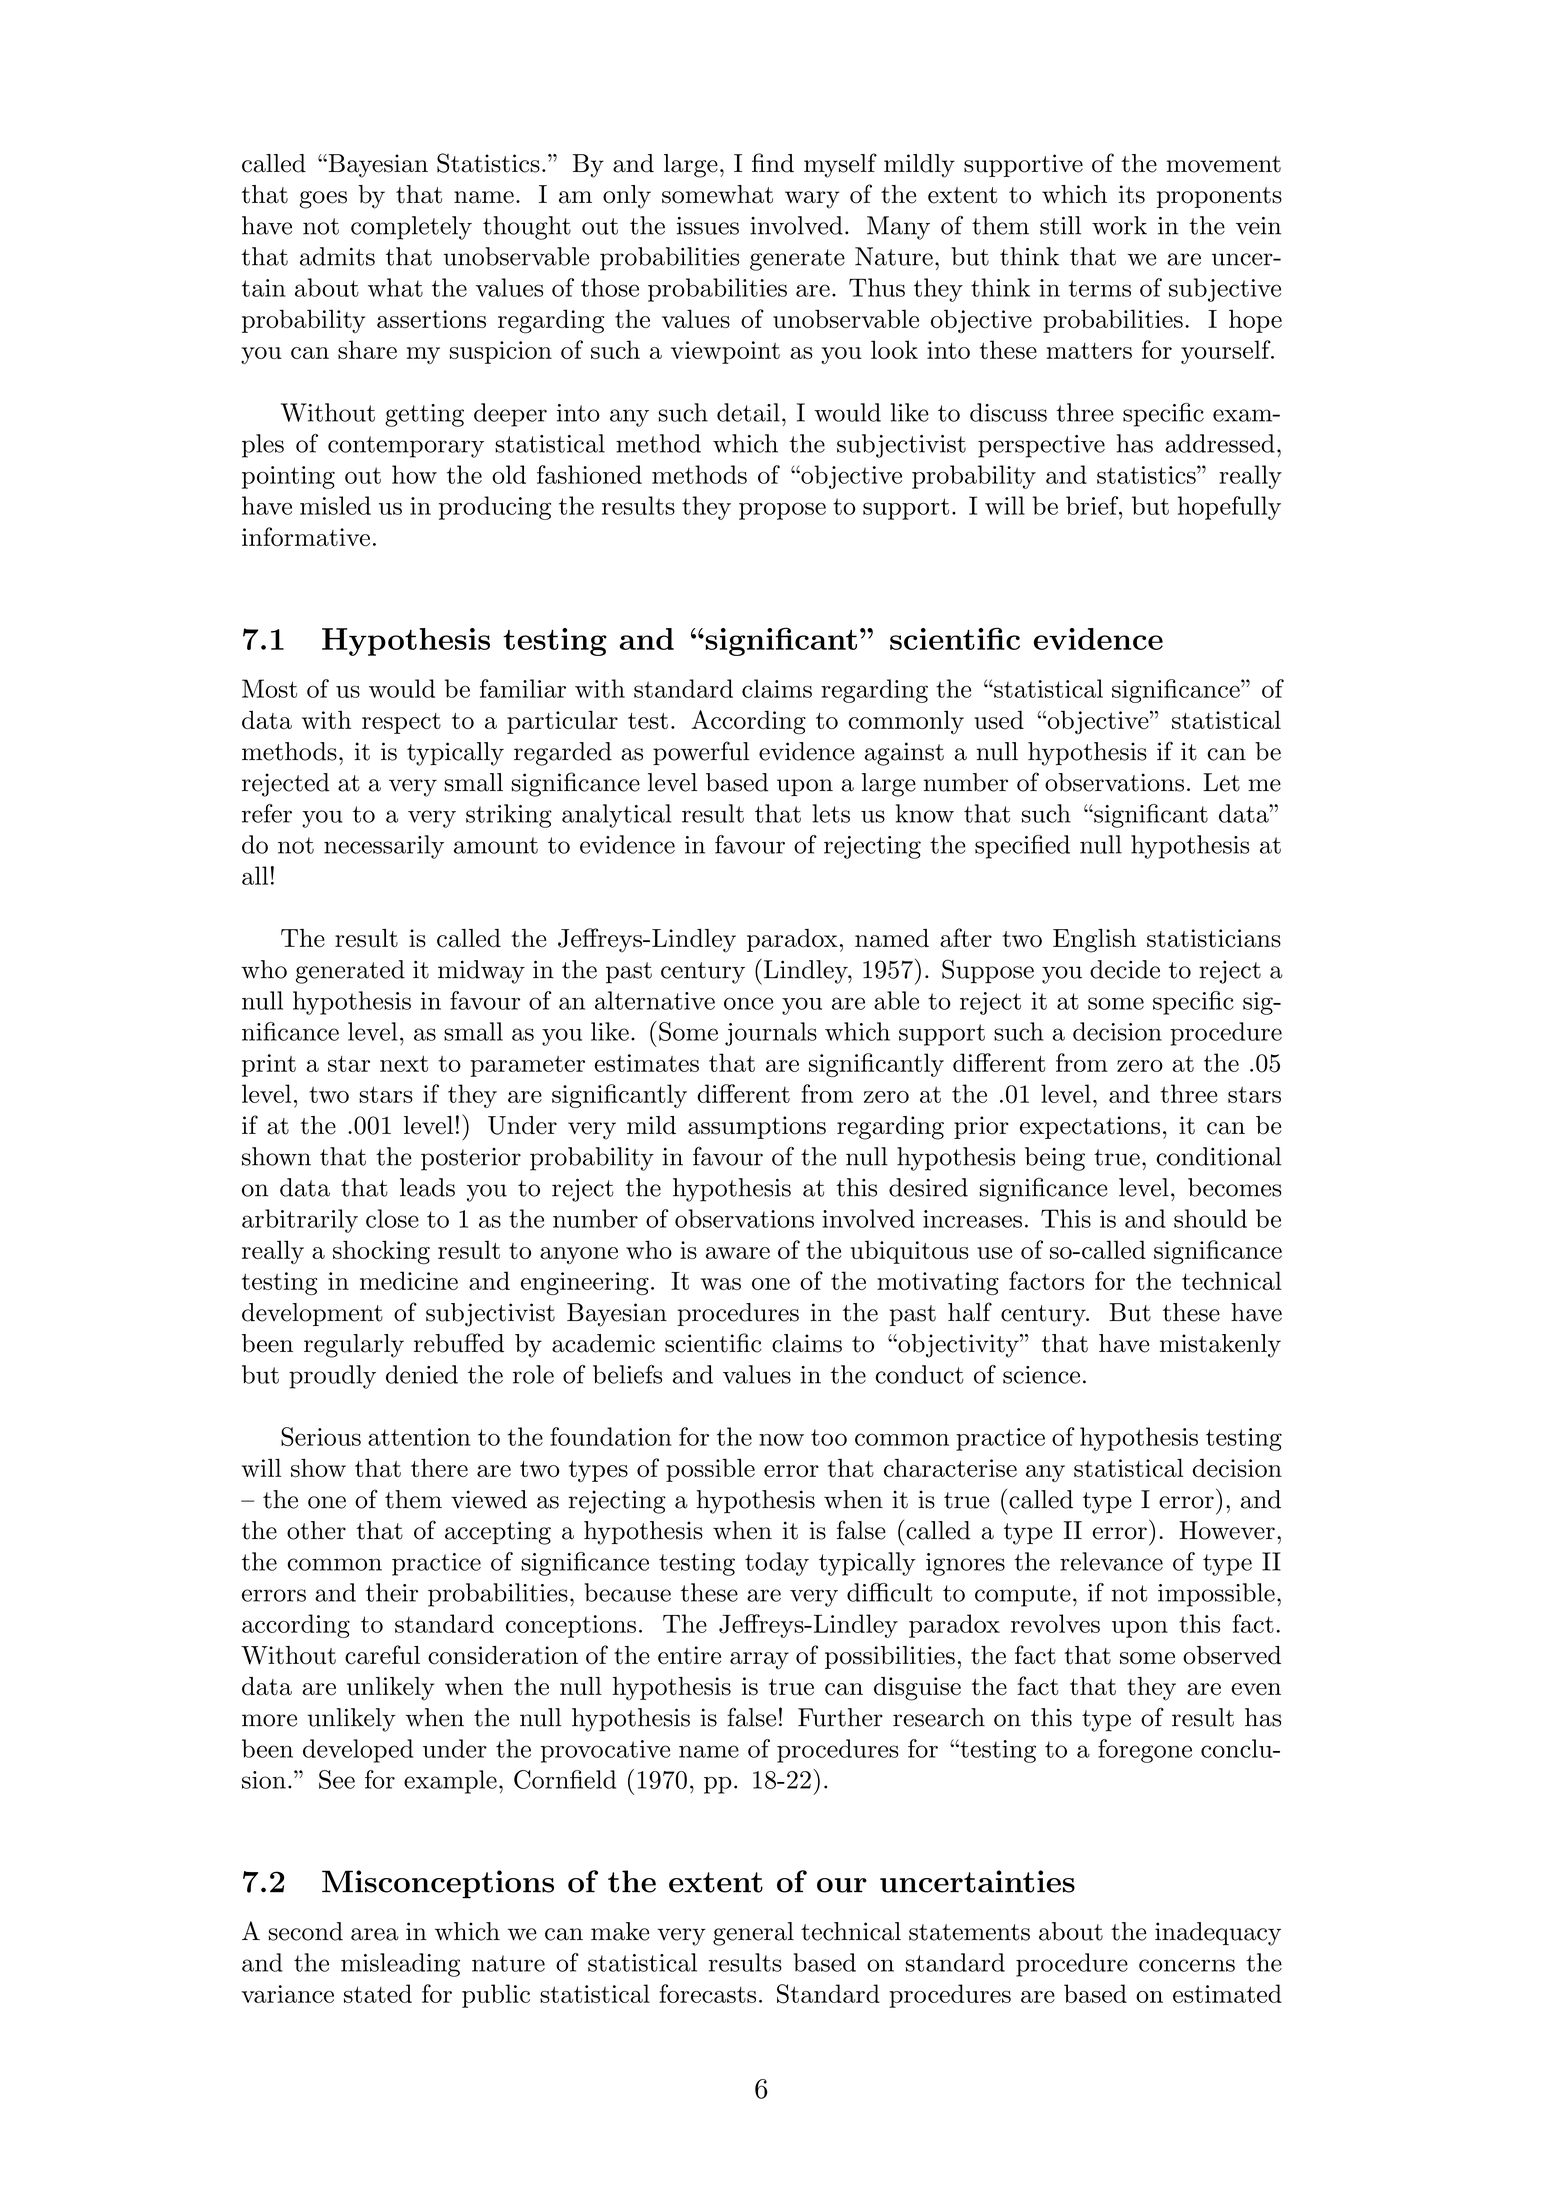  Describe the element at coordinates (753, 1934) in the page. I see `general` at that location.
